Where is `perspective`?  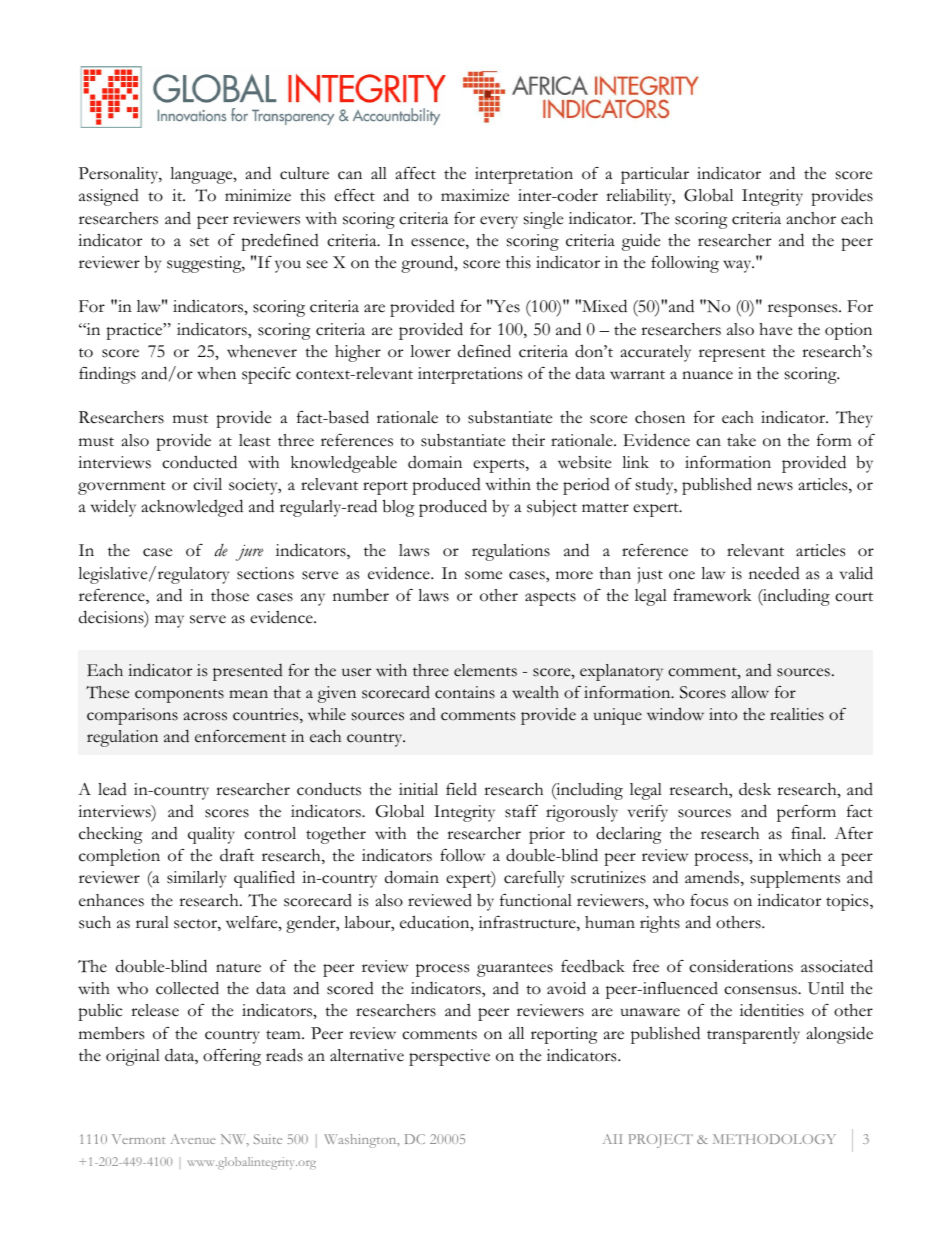 perspective is located at coordinates (449, 1057).
